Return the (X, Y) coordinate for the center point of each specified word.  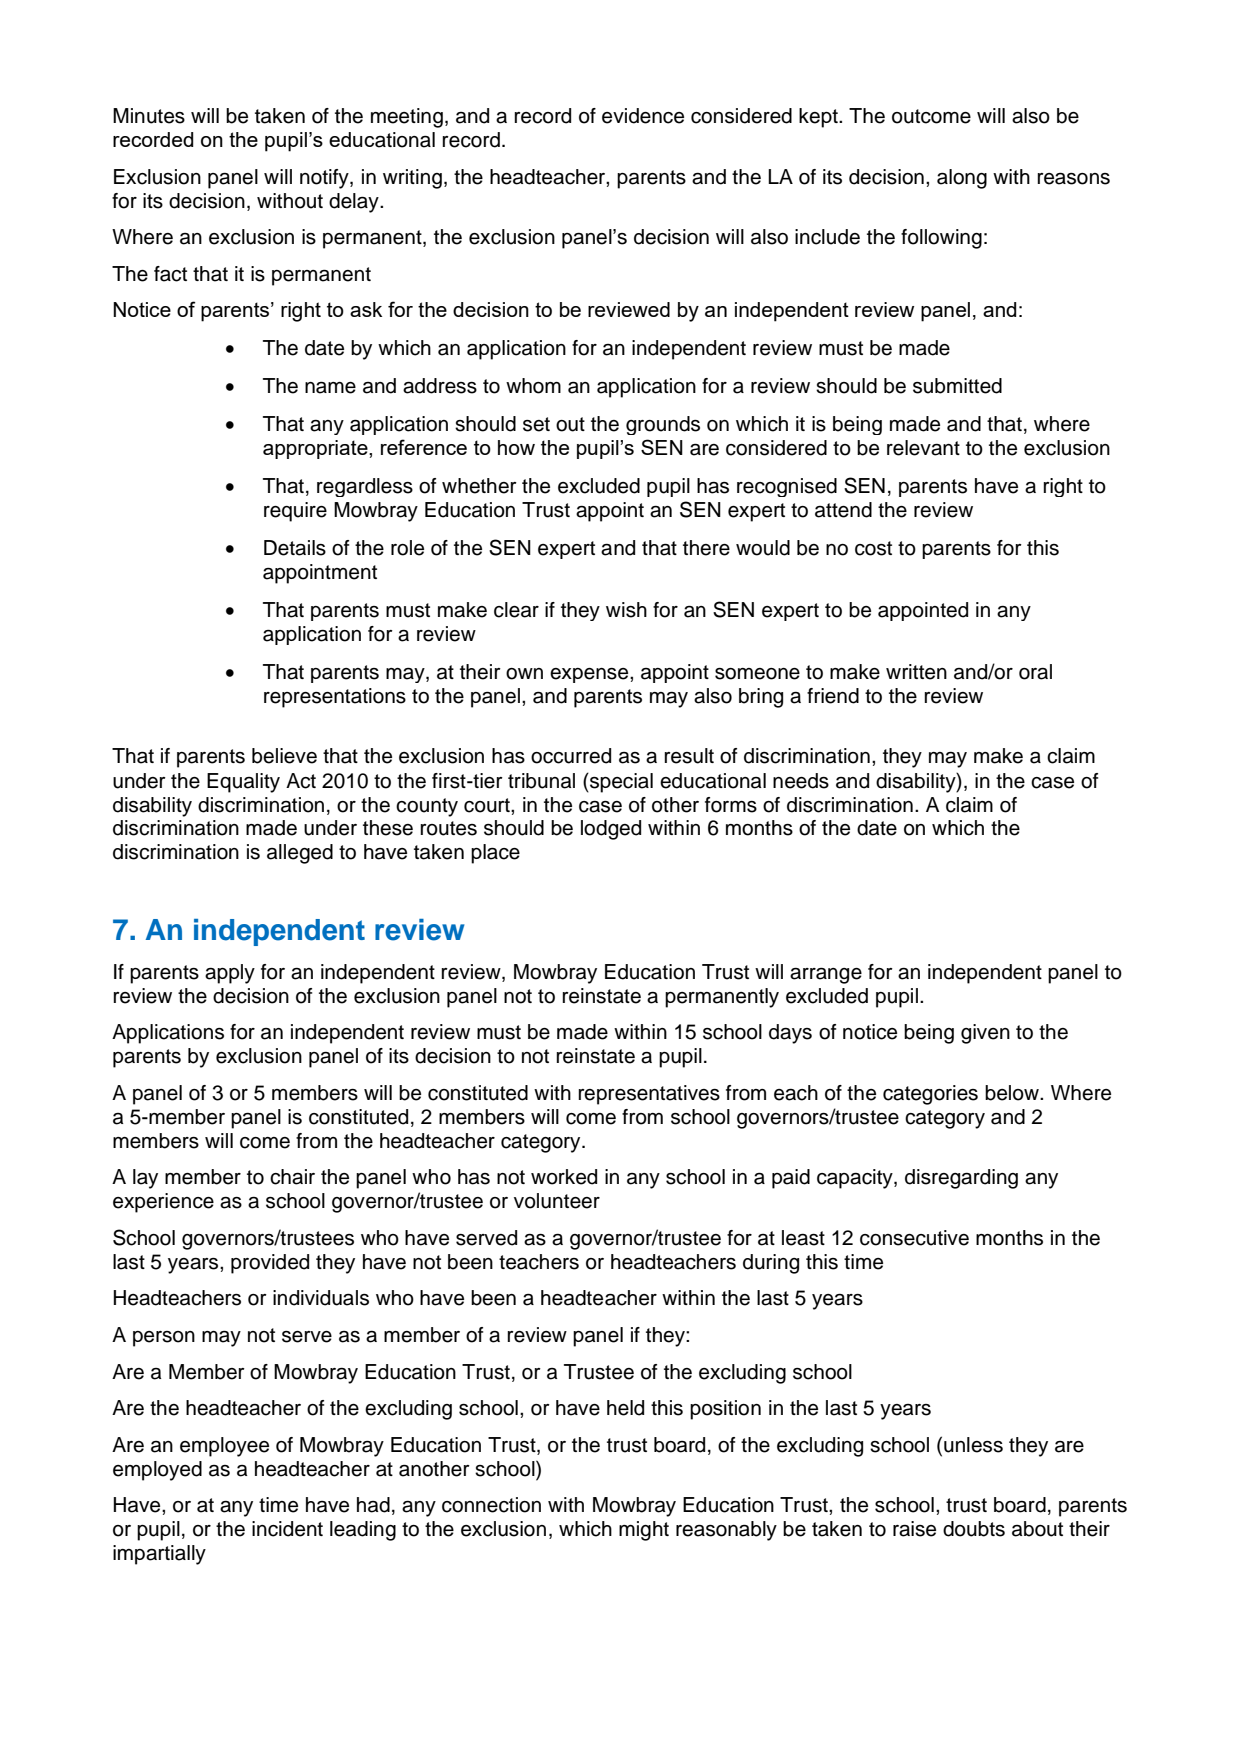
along (962, 179)
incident (287, 1529)
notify (325, 179)
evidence (643, 116)
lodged (611, 830)
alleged (300, 854)
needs (801, 781)
